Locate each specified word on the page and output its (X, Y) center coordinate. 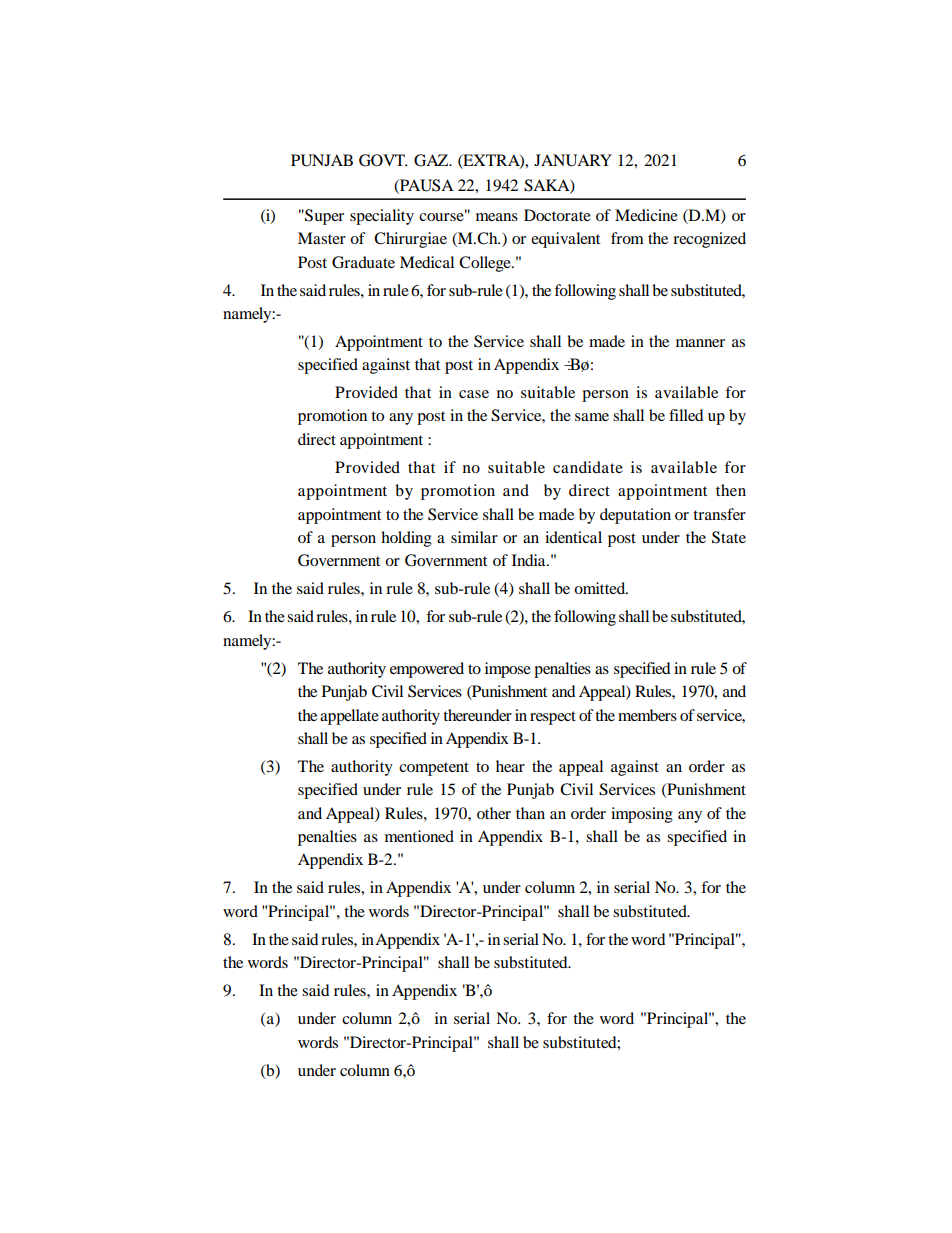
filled (686, 415)
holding (406, 539)
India (530, 560)
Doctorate (557, 215)
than (530, 813)
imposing (642, 815)
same (592, 417)
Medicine (646, 215)
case (474, 394)
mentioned (419, 836)
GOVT (383, 160)
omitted (601, 588)
